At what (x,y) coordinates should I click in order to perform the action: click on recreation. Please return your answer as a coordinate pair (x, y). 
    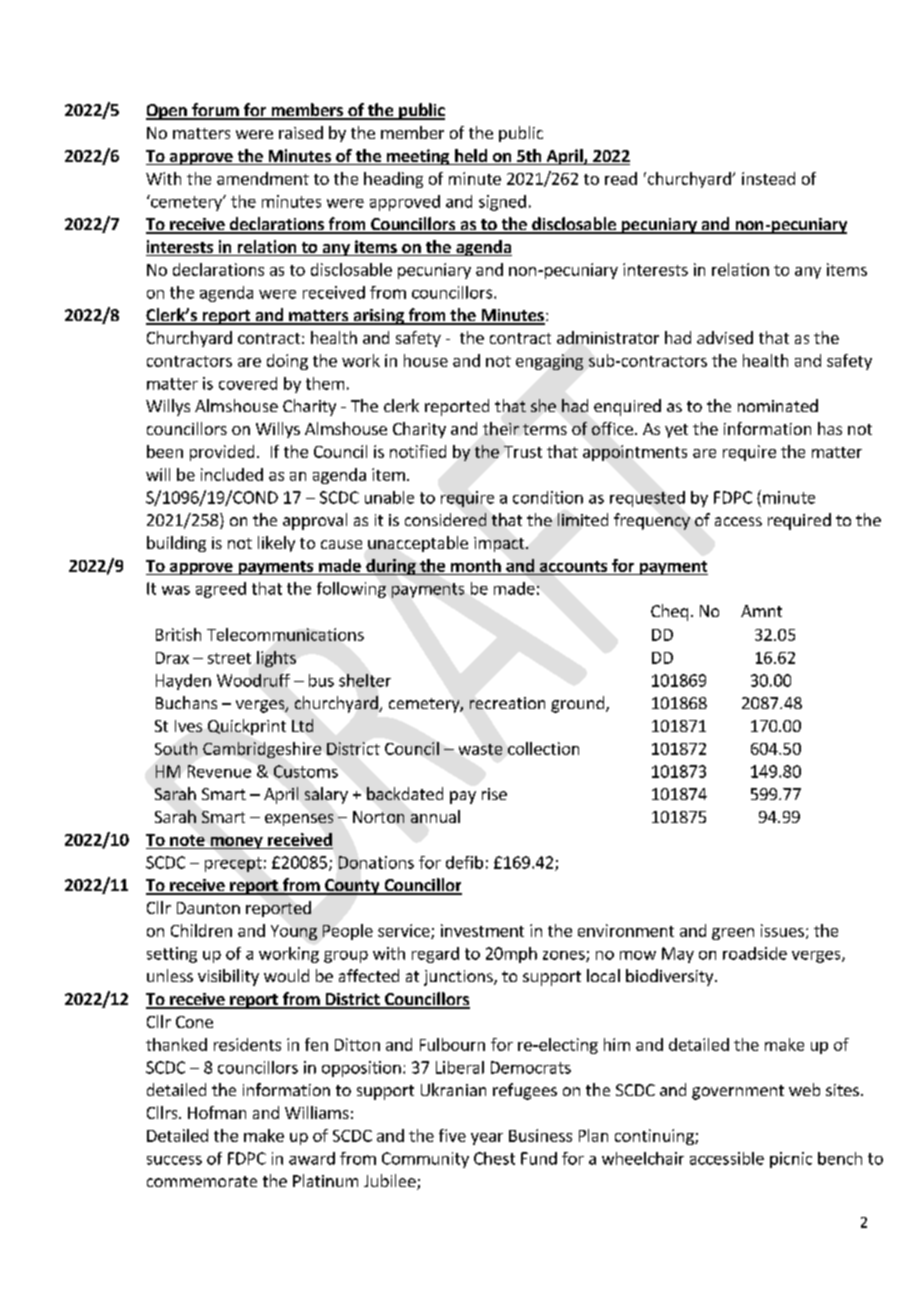
    Looking at the image, I should click on (507, 703).
